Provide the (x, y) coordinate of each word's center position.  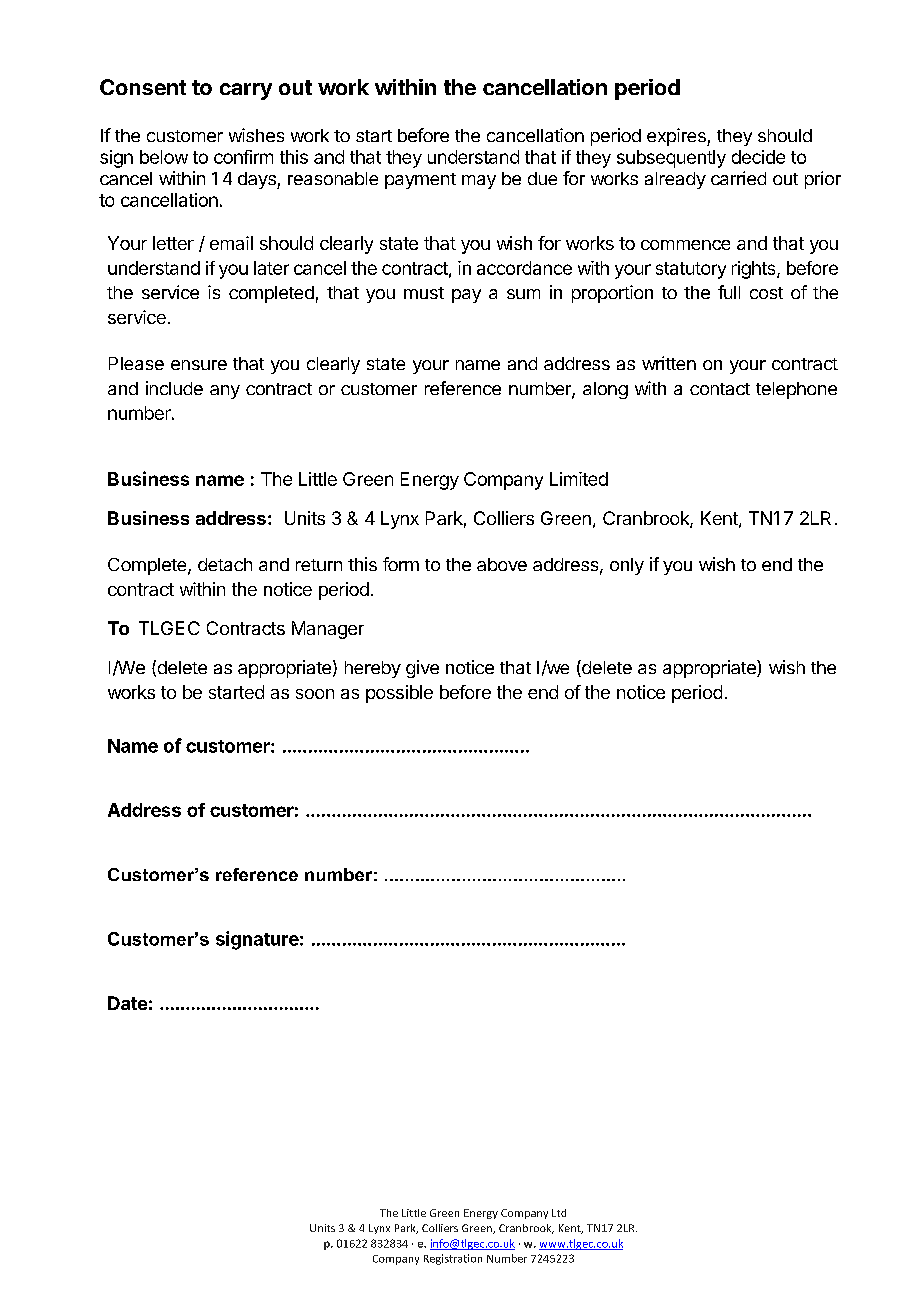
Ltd (559, 1213)
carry (246, 91)
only (627, 566)
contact (720, 389)
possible (399, 694)
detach (225, 564)
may (479, 182)
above (502, 564)
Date (127, 1003)
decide (758, 157)
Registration (453, 1259)
